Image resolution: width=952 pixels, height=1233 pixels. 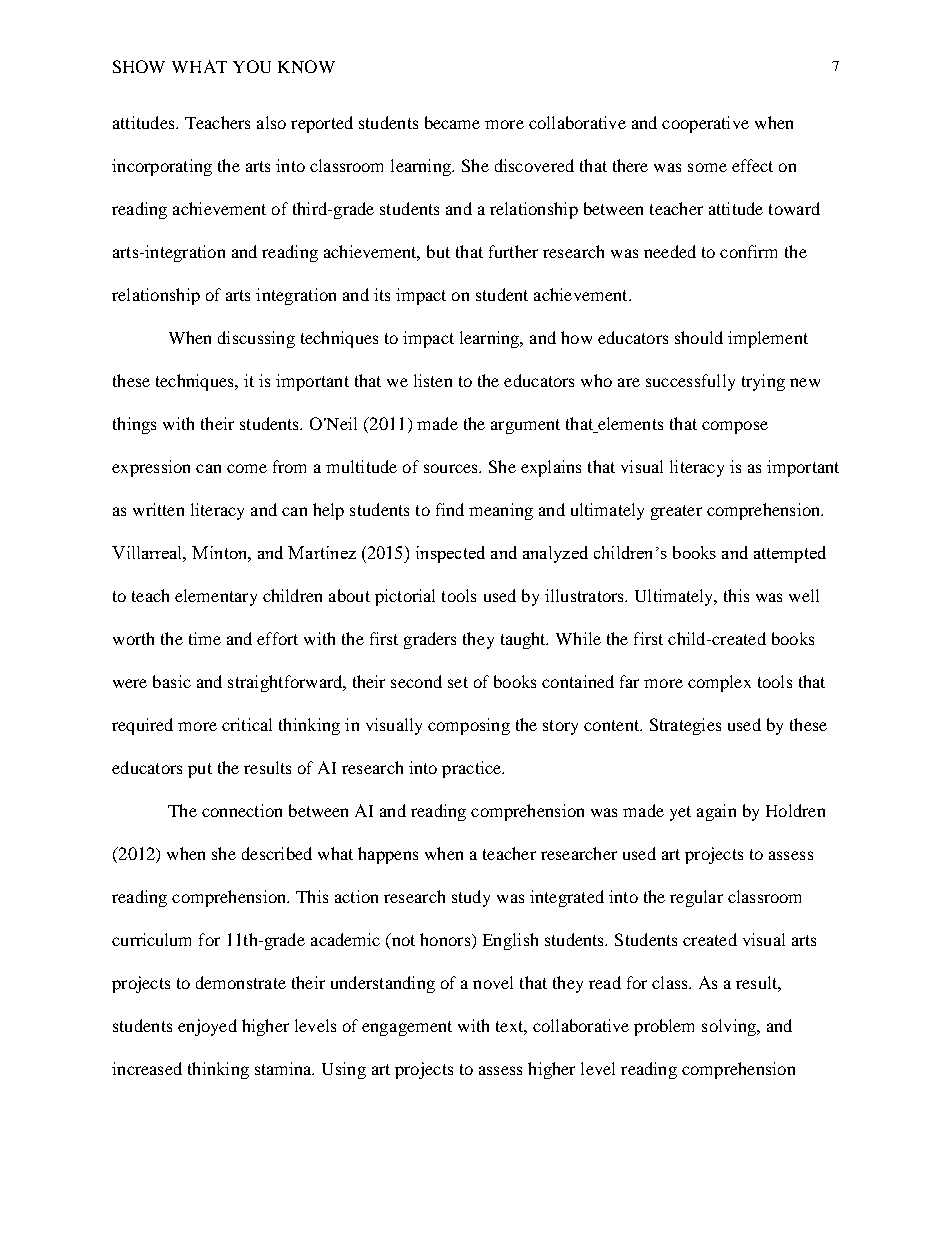 I want to click on discussing, so click(x=256, y=339).
